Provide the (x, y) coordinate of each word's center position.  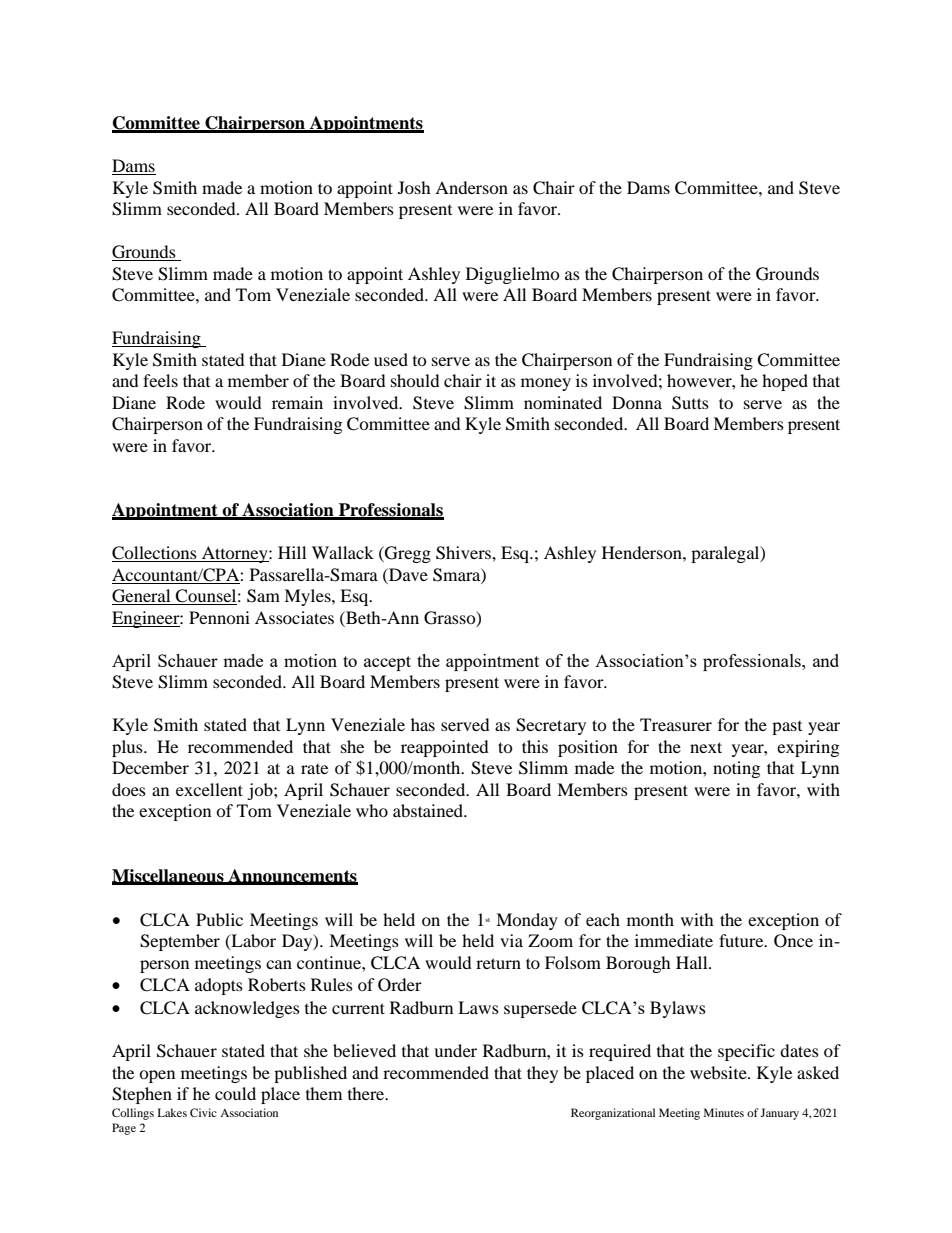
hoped (785, 382)
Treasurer (676, 724)
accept (387, 663)
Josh (414, 187)
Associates (294, 617)
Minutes (724, 1112)
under (455, 1050)
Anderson (471, 187)
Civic (203, 1112)
